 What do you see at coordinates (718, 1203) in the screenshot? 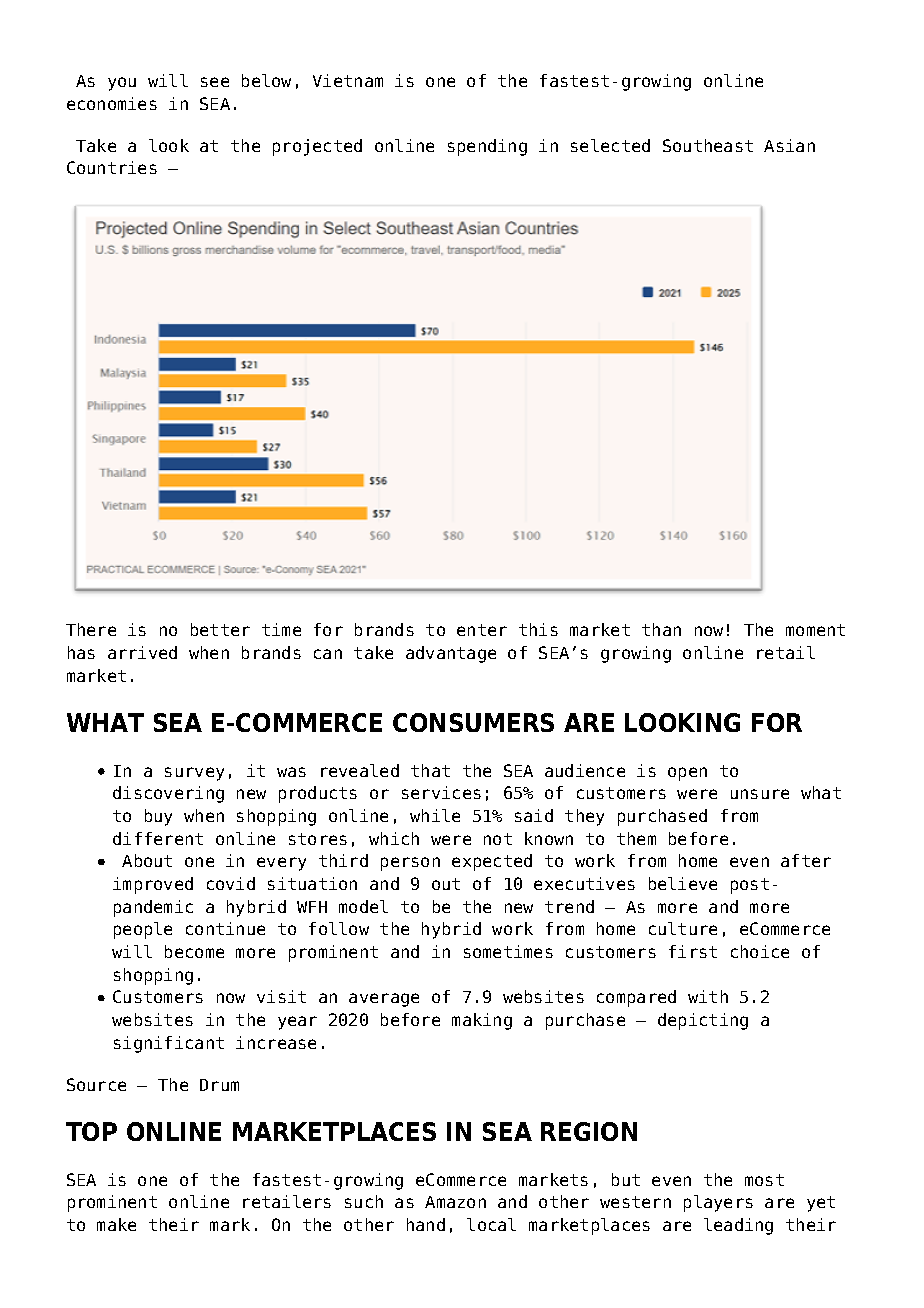
I see `players` at bounding box center [718, 1203].
